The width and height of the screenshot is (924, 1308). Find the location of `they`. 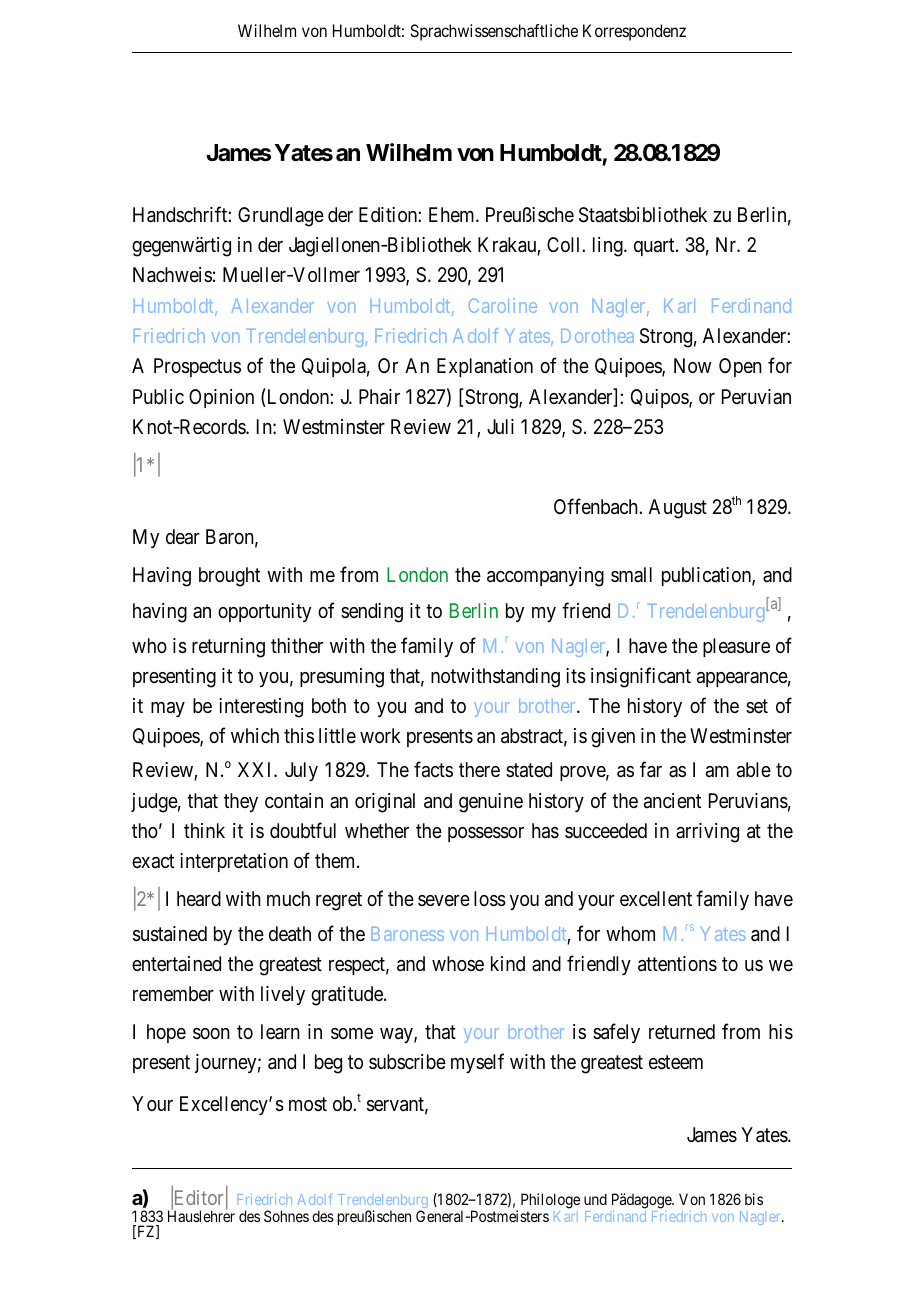

they is located at coordinates (241, 802).
